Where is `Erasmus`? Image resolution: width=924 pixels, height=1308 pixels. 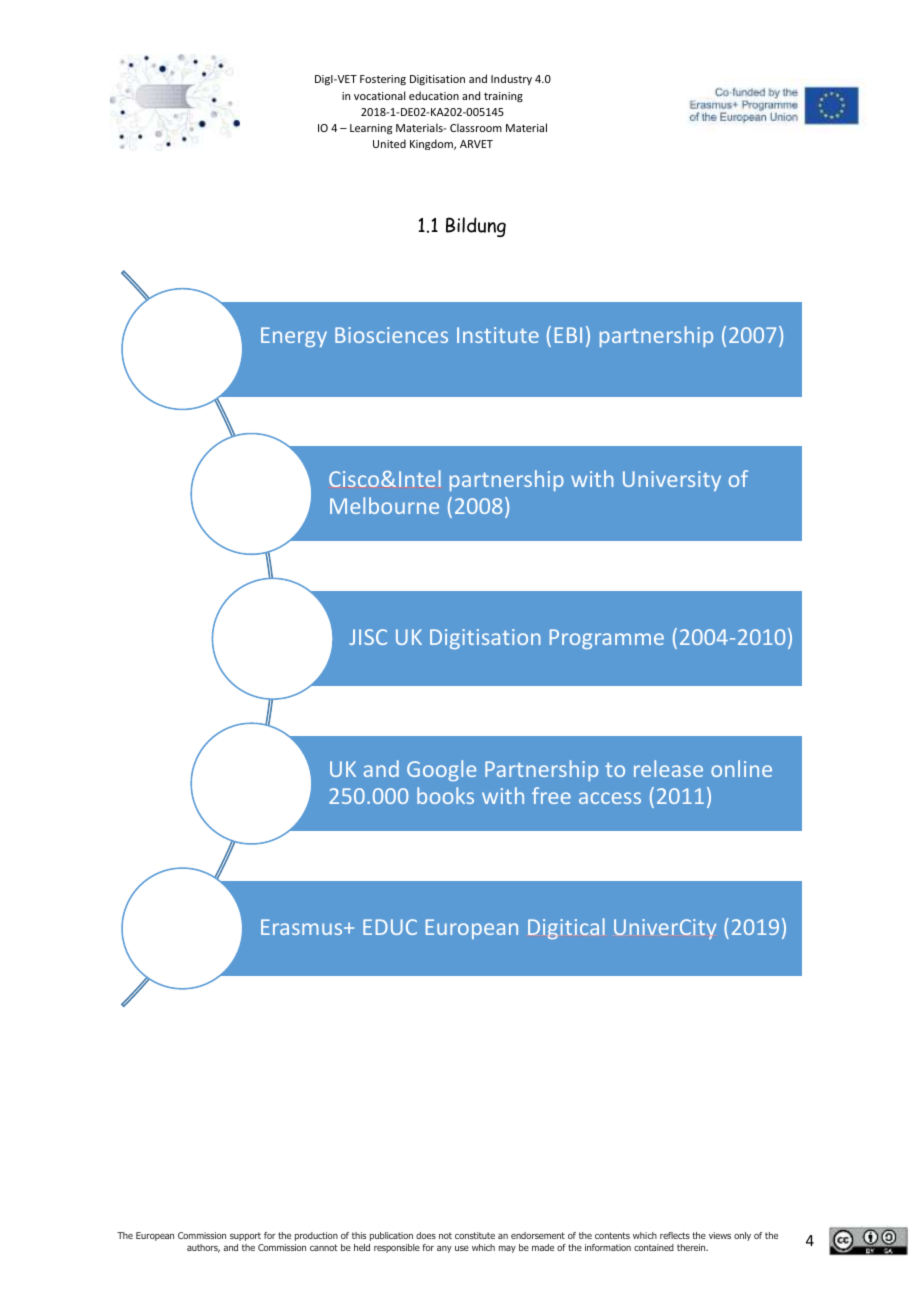
Erasmus is located at coordinates (303, 927).
